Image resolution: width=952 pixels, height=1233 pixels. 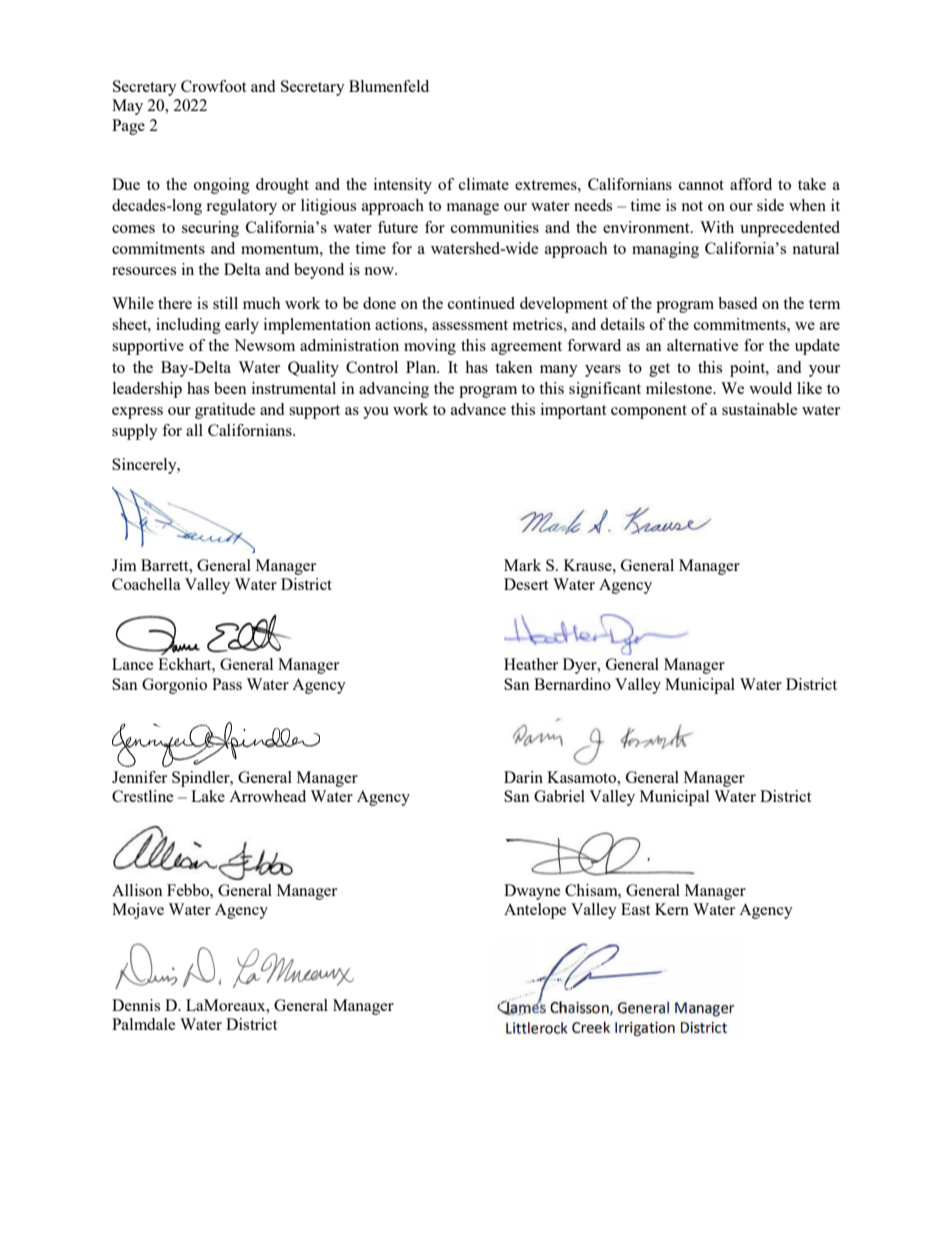 What do you see at coordinates (222, 186) in the page?
I see `ongoing` at bounding box center [222, 186].
